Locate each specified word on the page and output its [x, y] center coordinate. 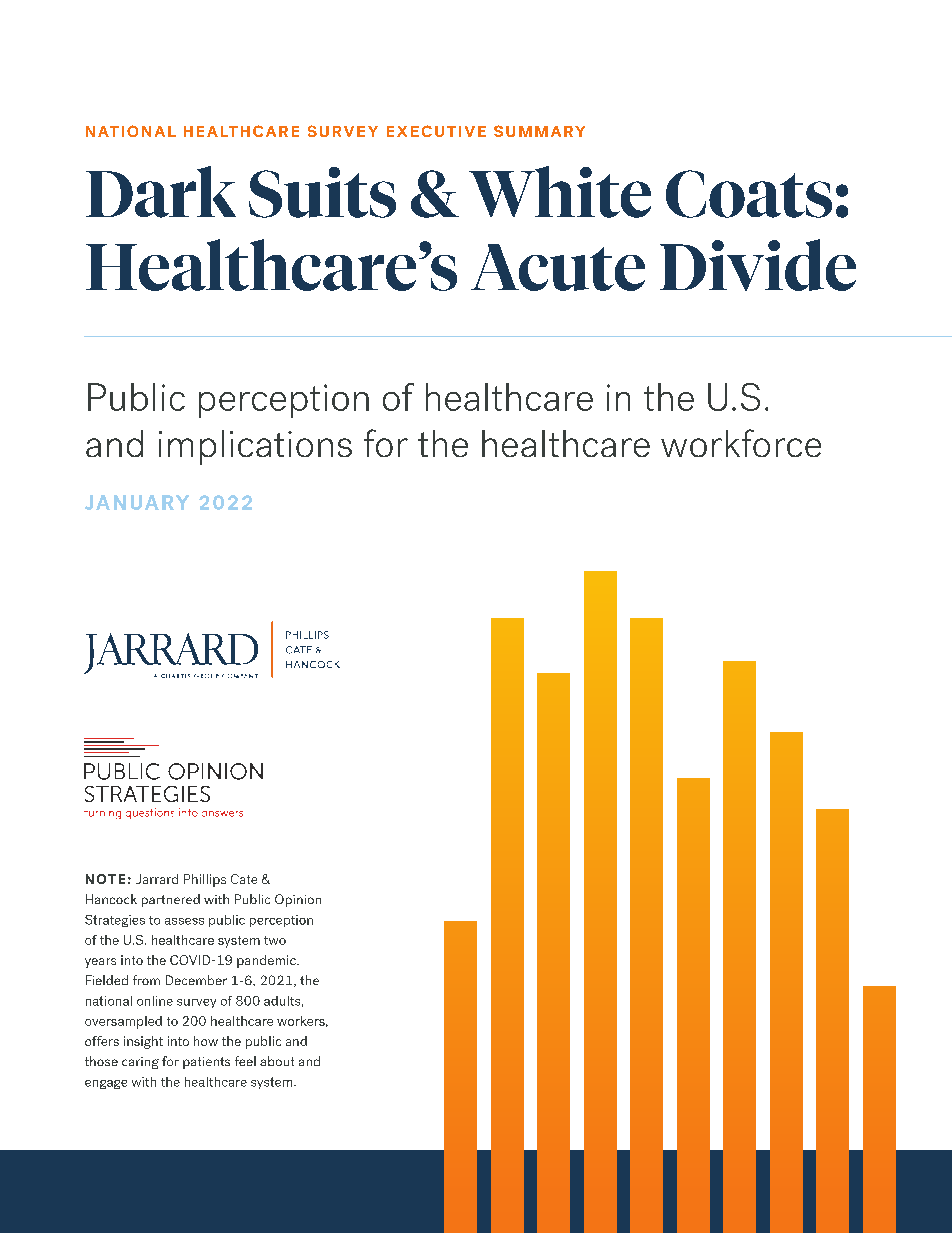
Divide [758, 265]
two [275, 940]
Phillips [205, 880]
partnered [171, 900]
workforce [741, 443]
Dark [161, 192]
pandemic [267, 961]
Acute [558, 267]
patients [206, 1063]
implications [255, 447]
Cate [244, 879]
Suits [322, 192]
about [277, 1061]
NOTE [105, 879]
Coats [749, 194]
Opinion [298, 900]
